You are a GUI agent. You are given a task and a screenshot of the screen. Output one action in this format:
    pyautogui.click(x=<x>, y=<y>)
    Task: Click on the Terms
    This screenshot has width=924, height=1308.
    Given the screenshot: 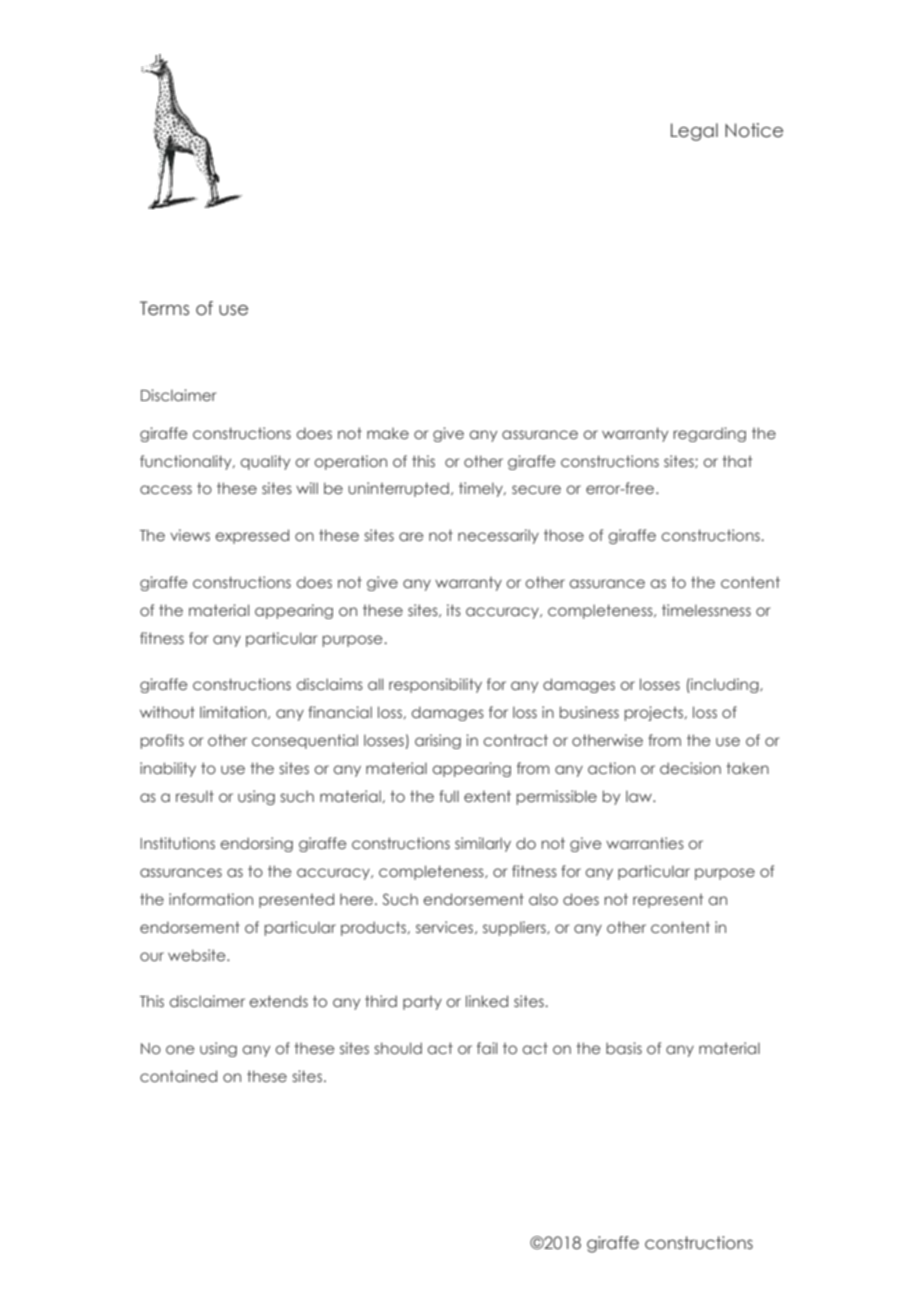 What is the action you would take?
    pyautogui.click(x=164, y=308)
